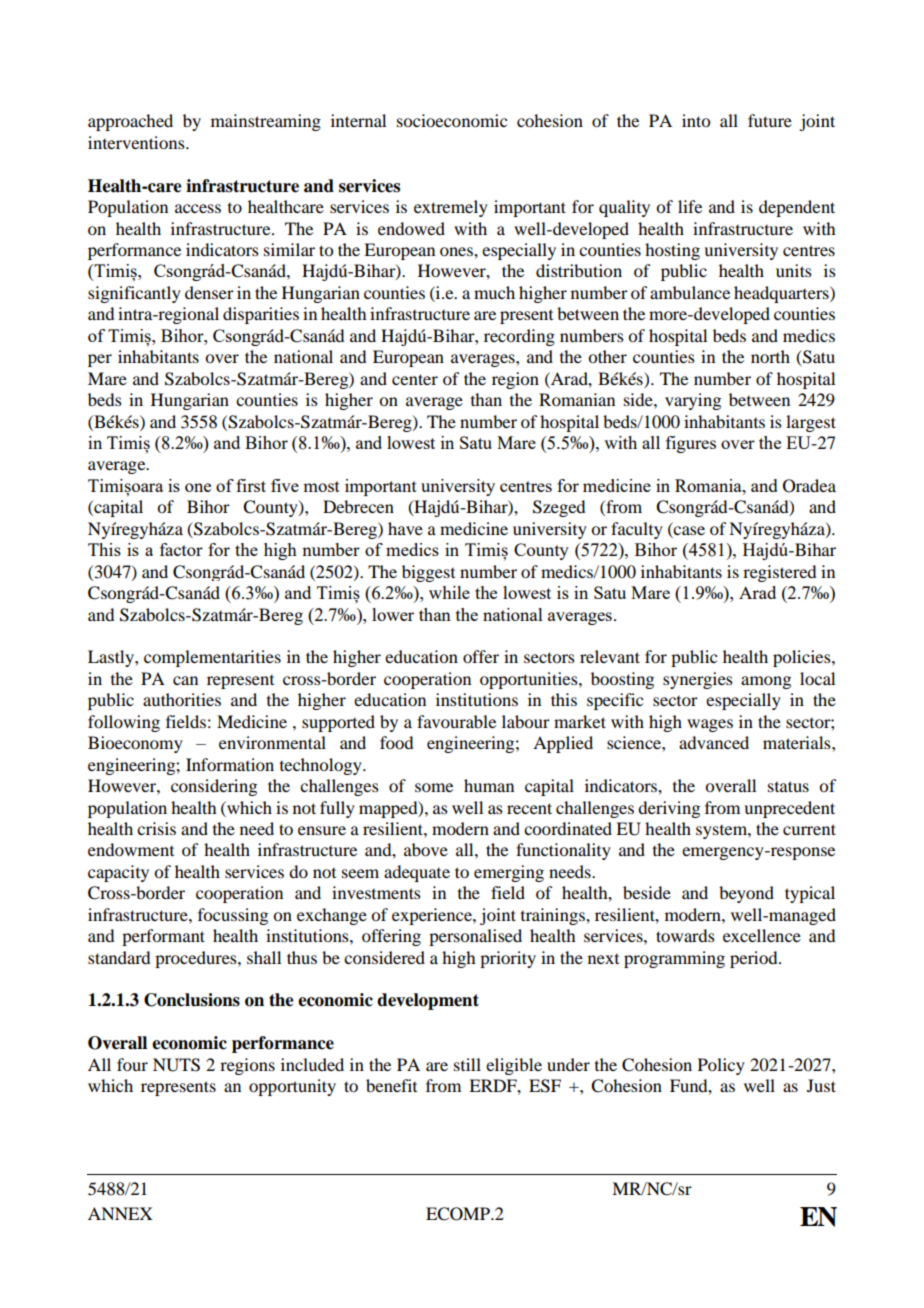 The image size is (924, 1308). I want to click on first, so click(251, 485).
